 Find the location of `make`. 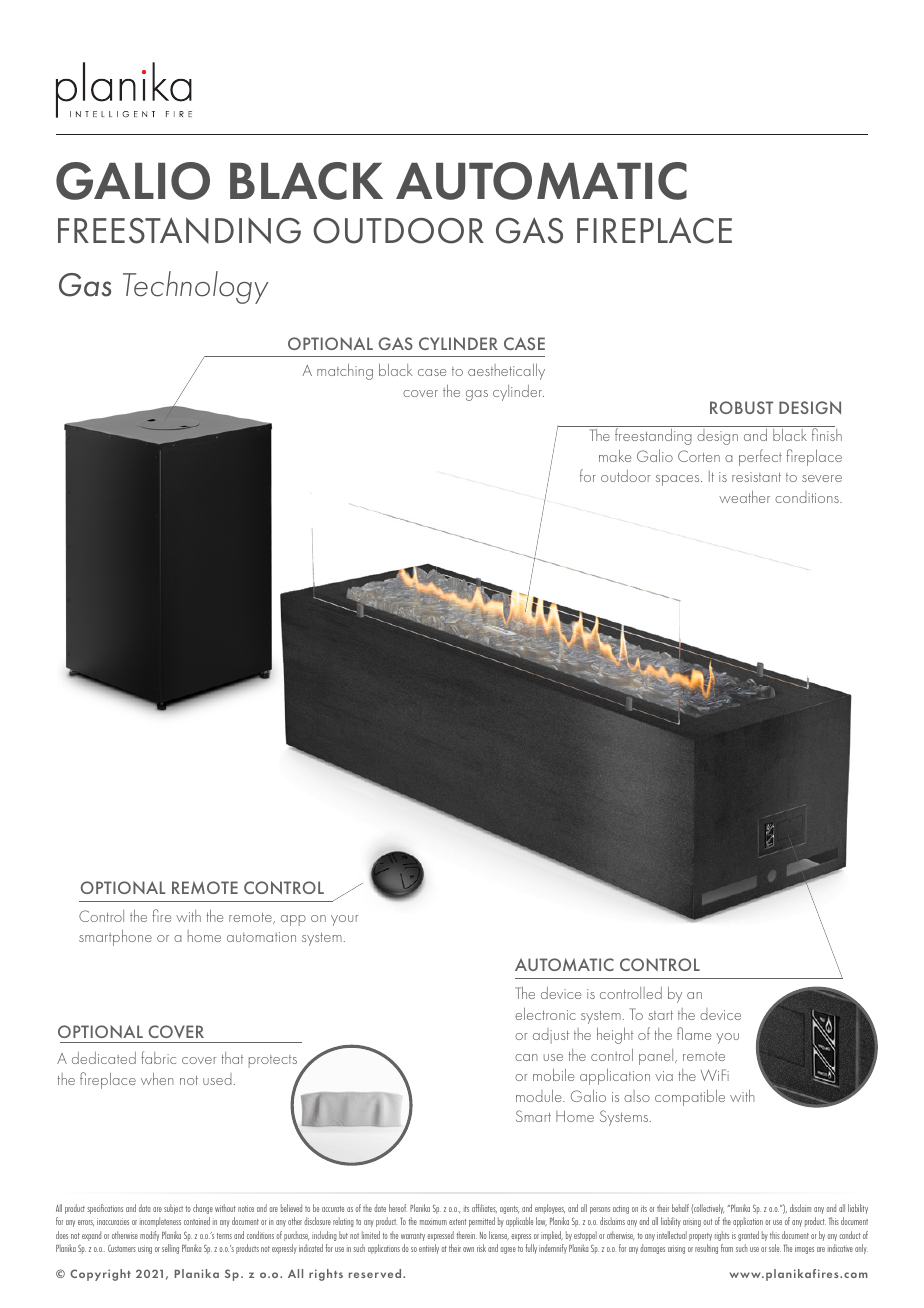

make is located at coordinates (615, 456).
